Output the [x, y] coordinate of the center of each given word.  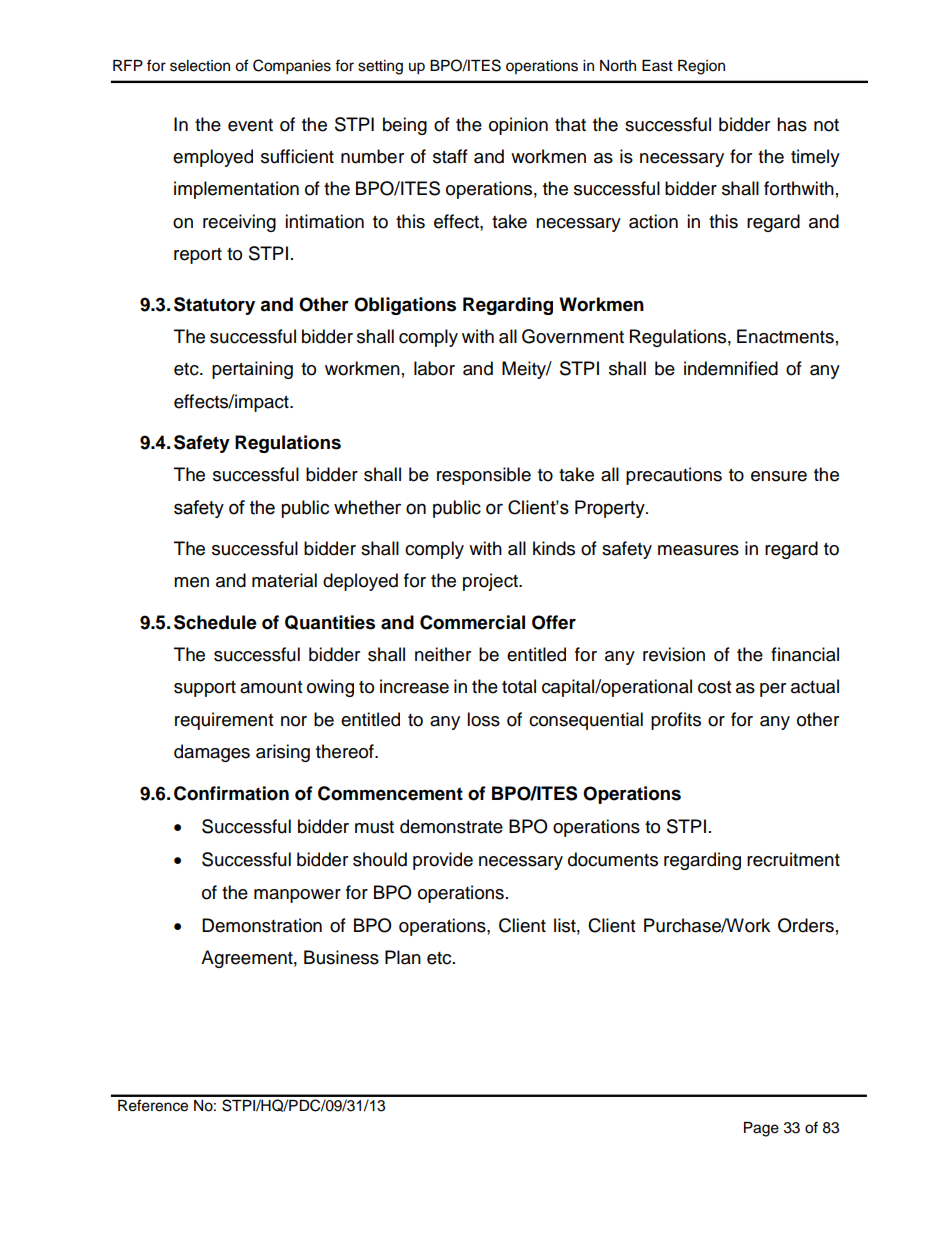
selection [200, 66]
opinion [518, 126]
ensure [779, 476]
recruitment [793, 859]
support [205, 689]
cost [714, 687]
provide [443, 861]
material [284, 580]
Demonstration [262, 925]
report [198, 256]
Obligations [405, 306]
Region [701, 67]
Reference [153, 1105]
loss [483, 719]
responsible [484, 476]
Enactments [785, 336]
